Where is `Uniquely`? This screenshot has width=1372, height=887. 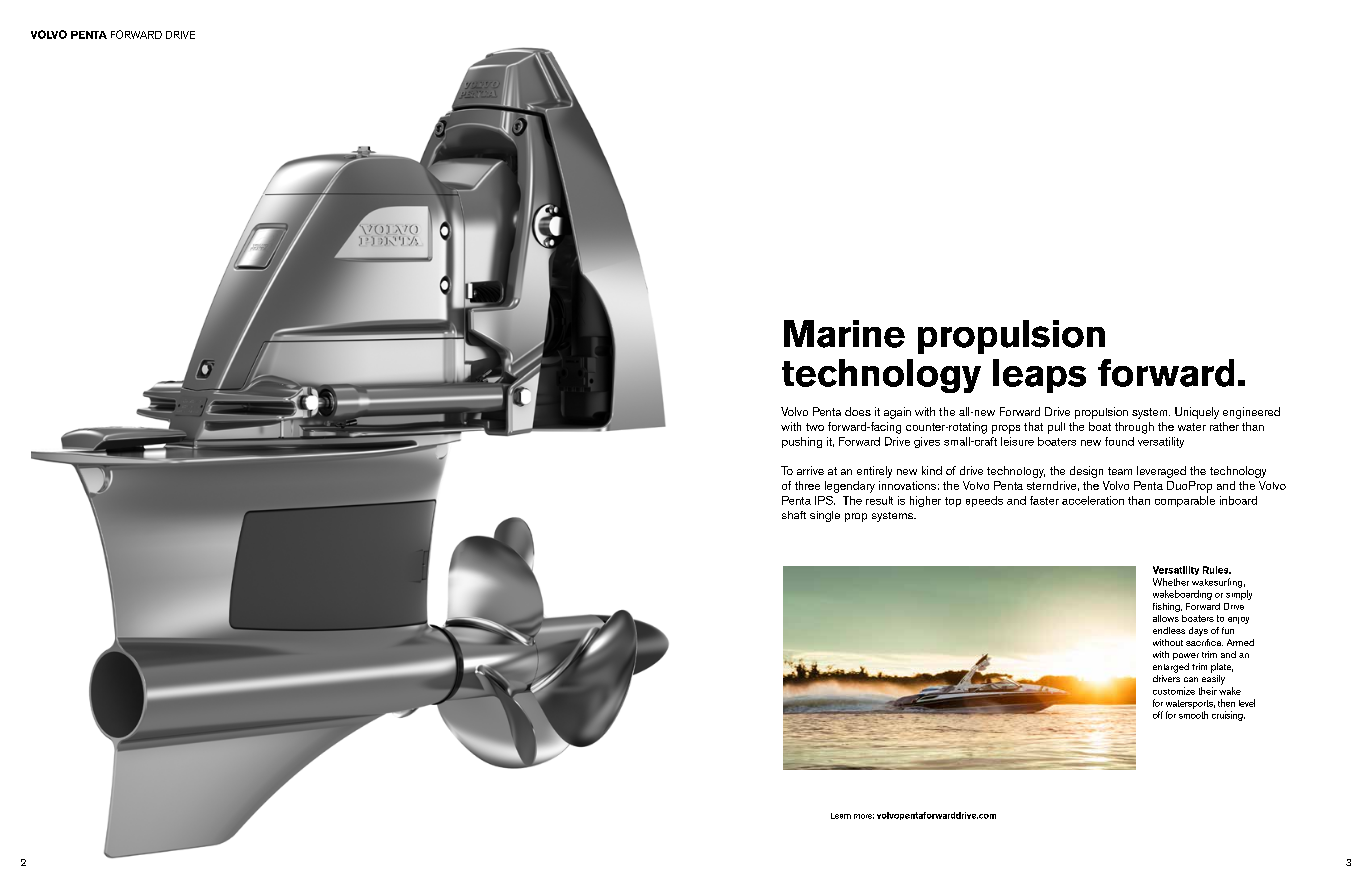 Uniquely is located at coordinates (1197, 413).
